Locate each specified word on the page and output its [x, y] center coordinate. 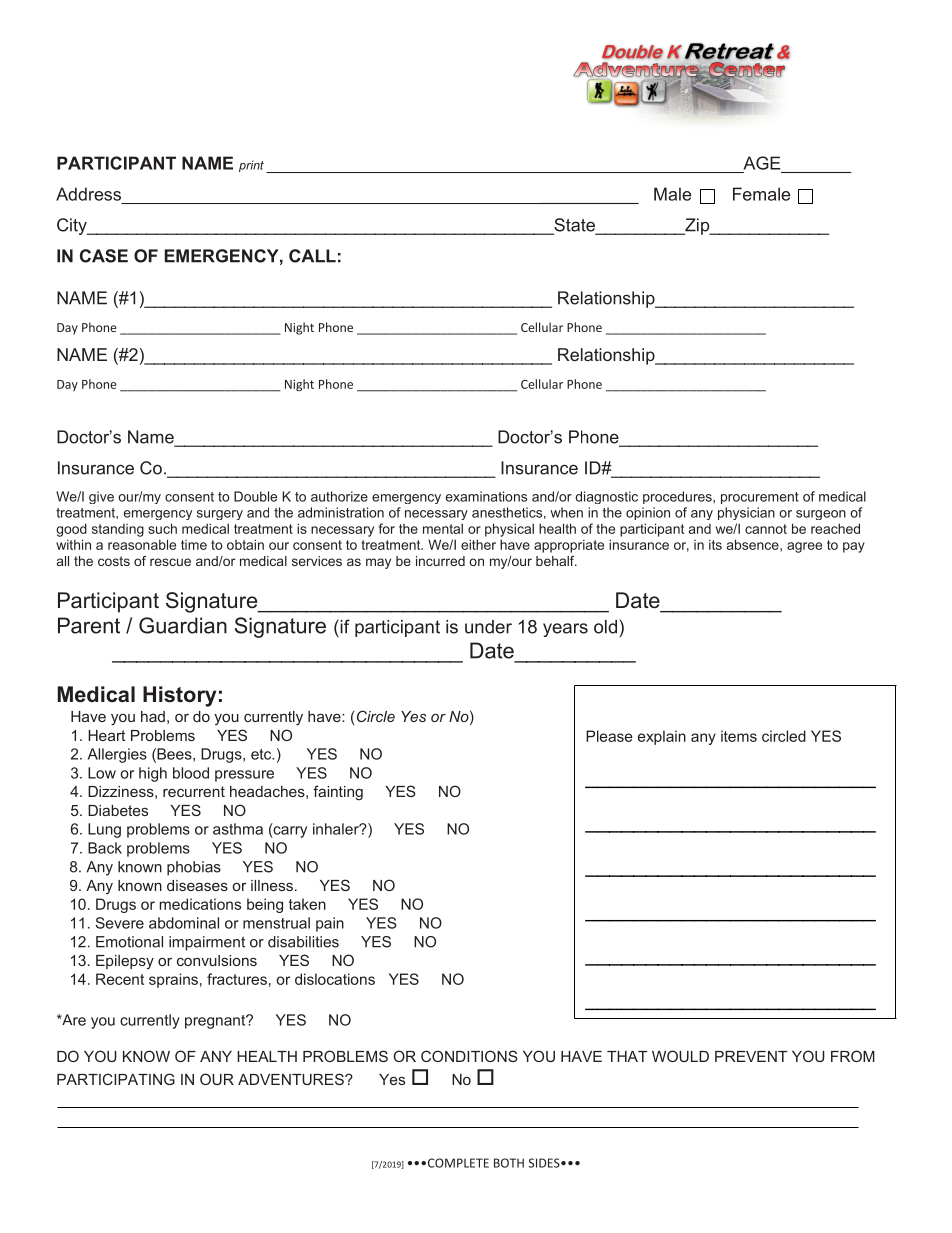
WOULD [680, 1056]
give [101, 497]
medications [200, 904]
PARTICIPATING [116, 1079]
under [488, 627]
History [180, 696]
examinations [486, 496]
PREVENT [751, 1056]
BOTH [509, 1163]
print [251, 166]
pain [330, 924]
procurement [760, 498]
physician [746, 513]
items [739, 736]
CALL [312, 256]
